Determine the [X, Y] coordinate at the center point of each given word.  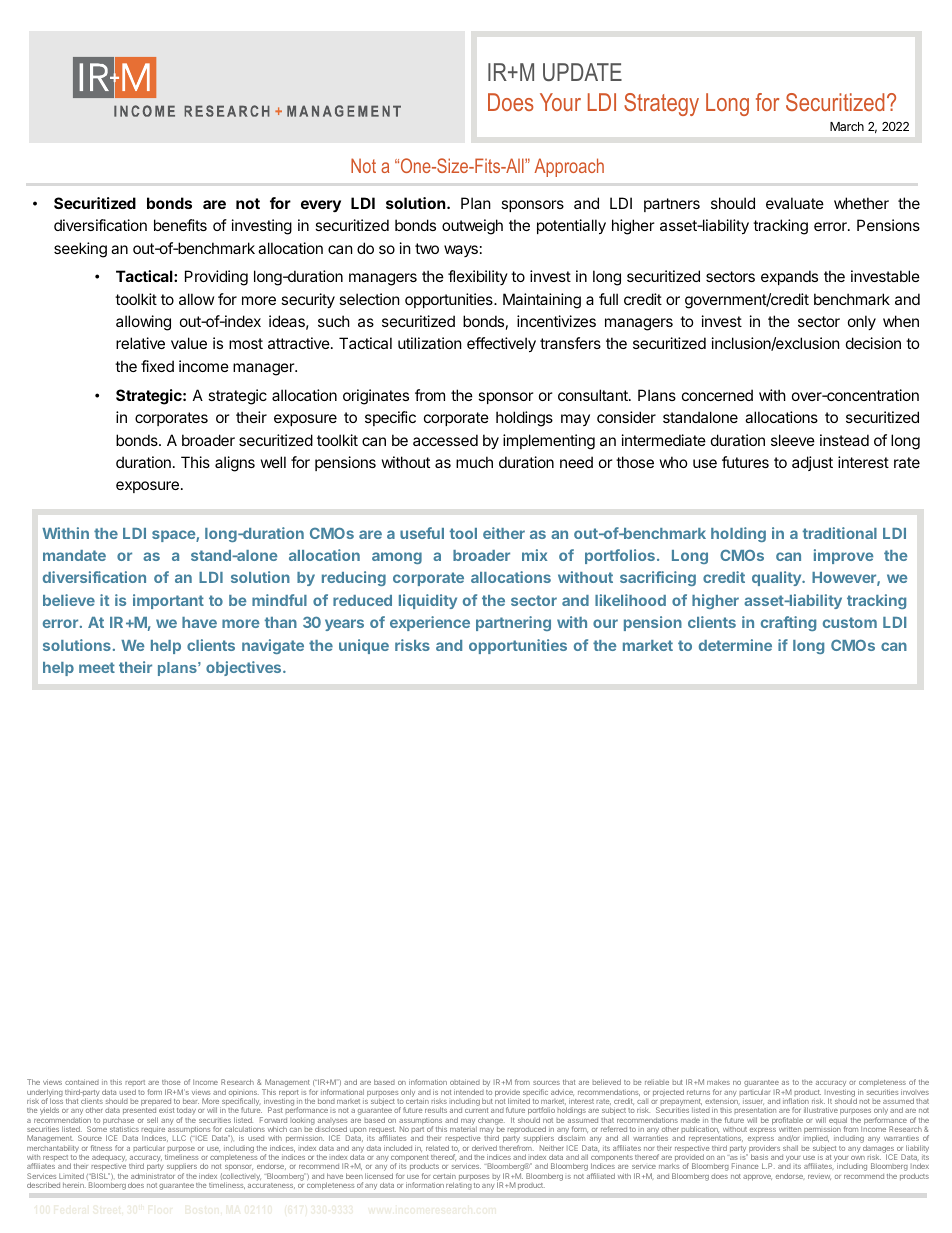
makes [718, 1082]
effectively [501, 344]
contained [82, 1082]
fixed [157, 366]
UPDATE [582, 72]
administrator [153, 1176]
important [168, 601]
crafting [788, 623]
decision [873, 343]
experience [430, 623]
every [321, 206]
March [847, 126]
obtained [465, 1082]
